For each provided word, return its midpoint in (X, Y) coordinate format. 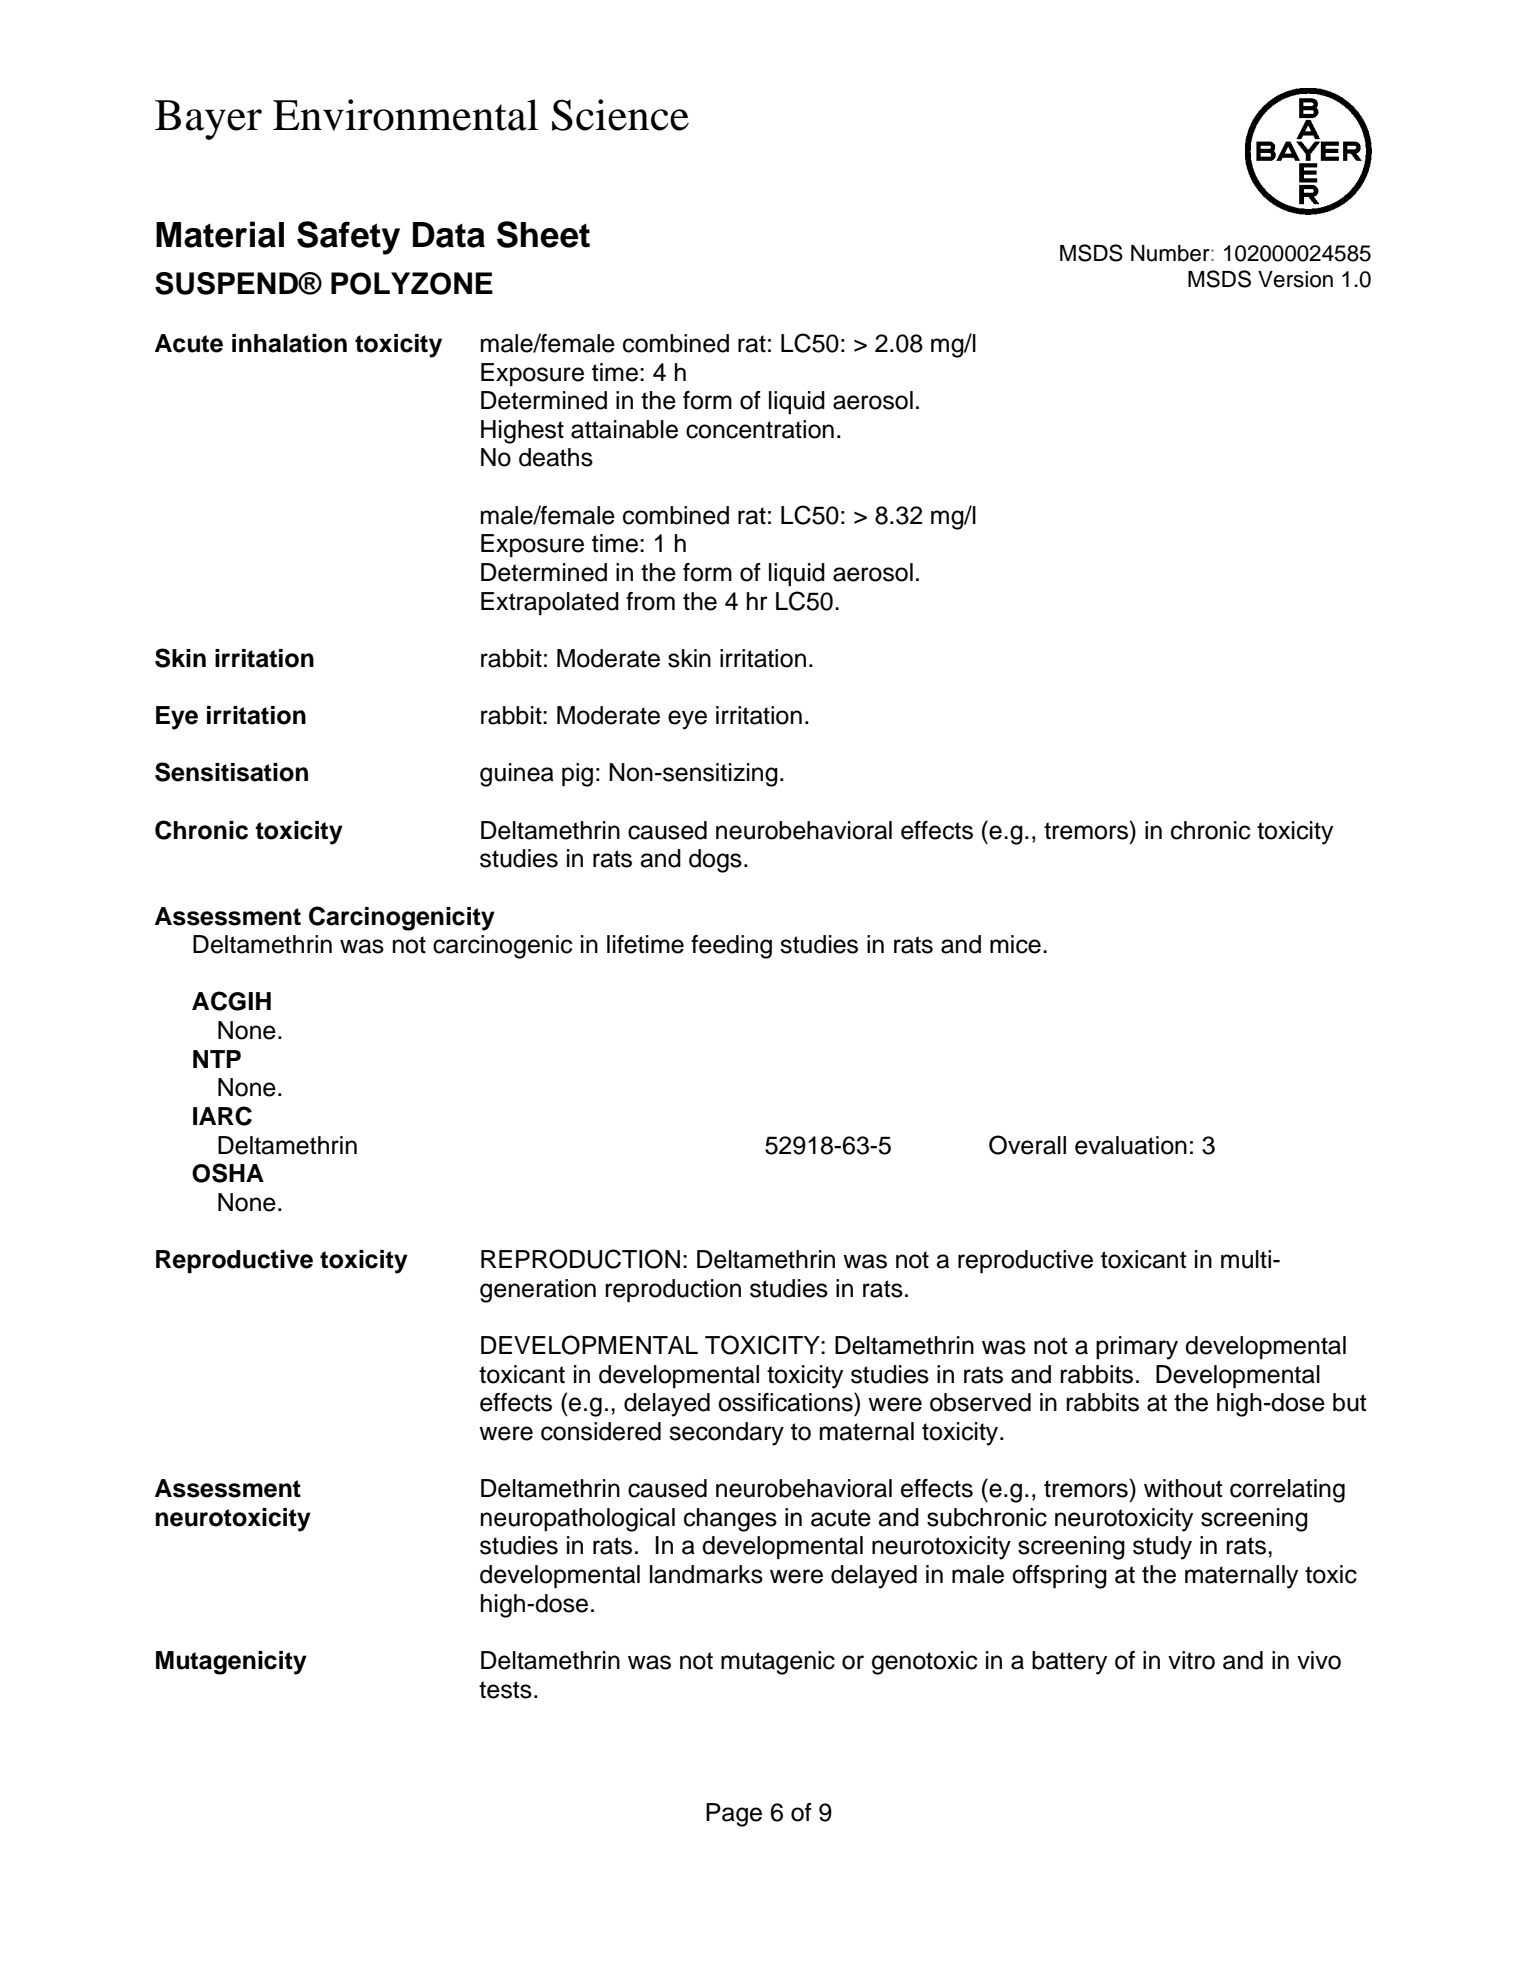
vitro (1191, 1660)
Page (734, 1815)
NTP (217, 1059)
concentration (760, 429)
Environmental (406, 115)
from (650, 601)
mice (1015, 944)
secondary (726, 1434)
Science (620, 115)
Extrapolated (550, 603)
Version (1295, 279)
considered (601, 1431)
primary (1137, 1348)
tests (505, 1690)
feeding (731, 947)
